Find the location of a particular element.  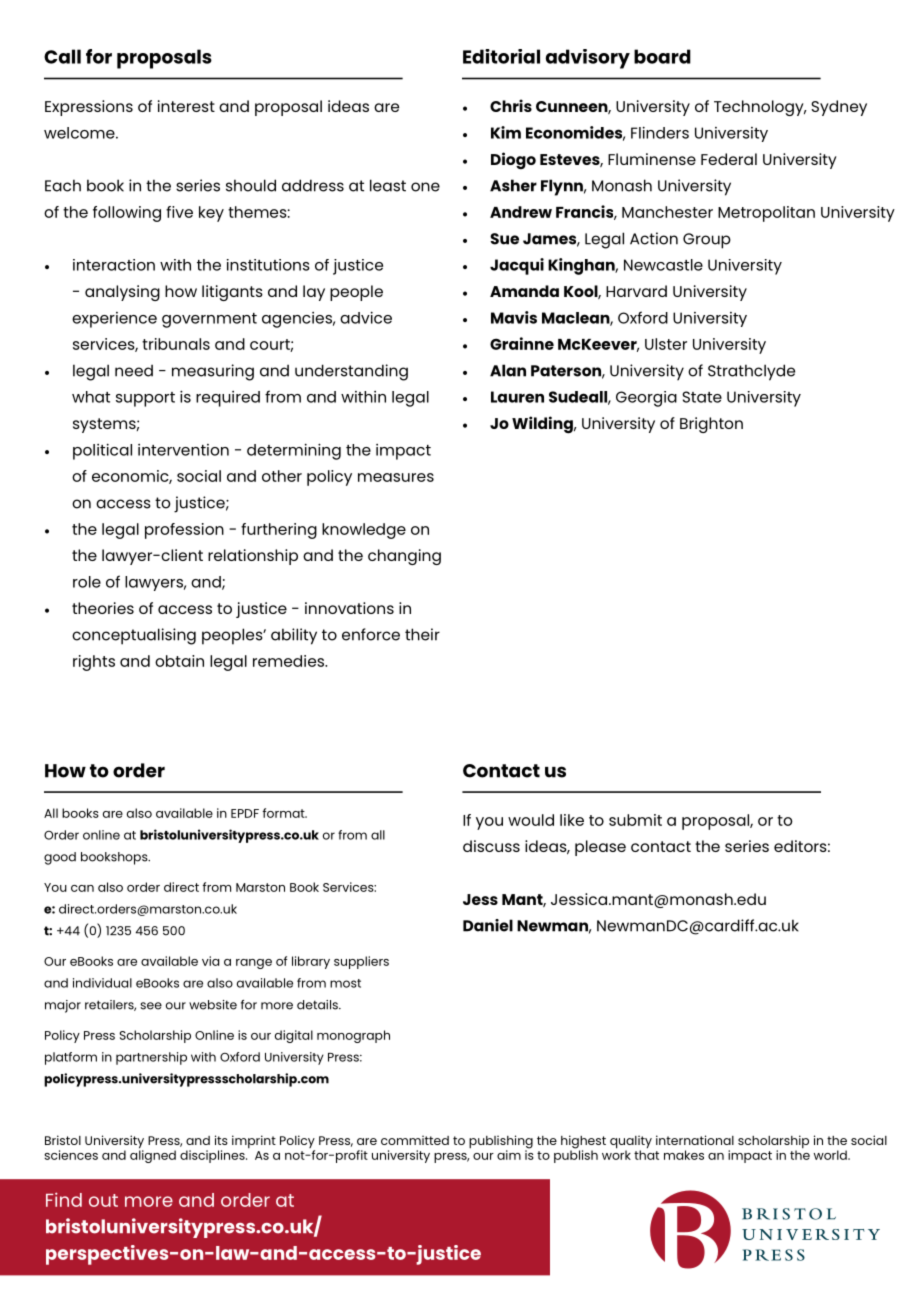

Technology is located at coordinates (760, 108).
